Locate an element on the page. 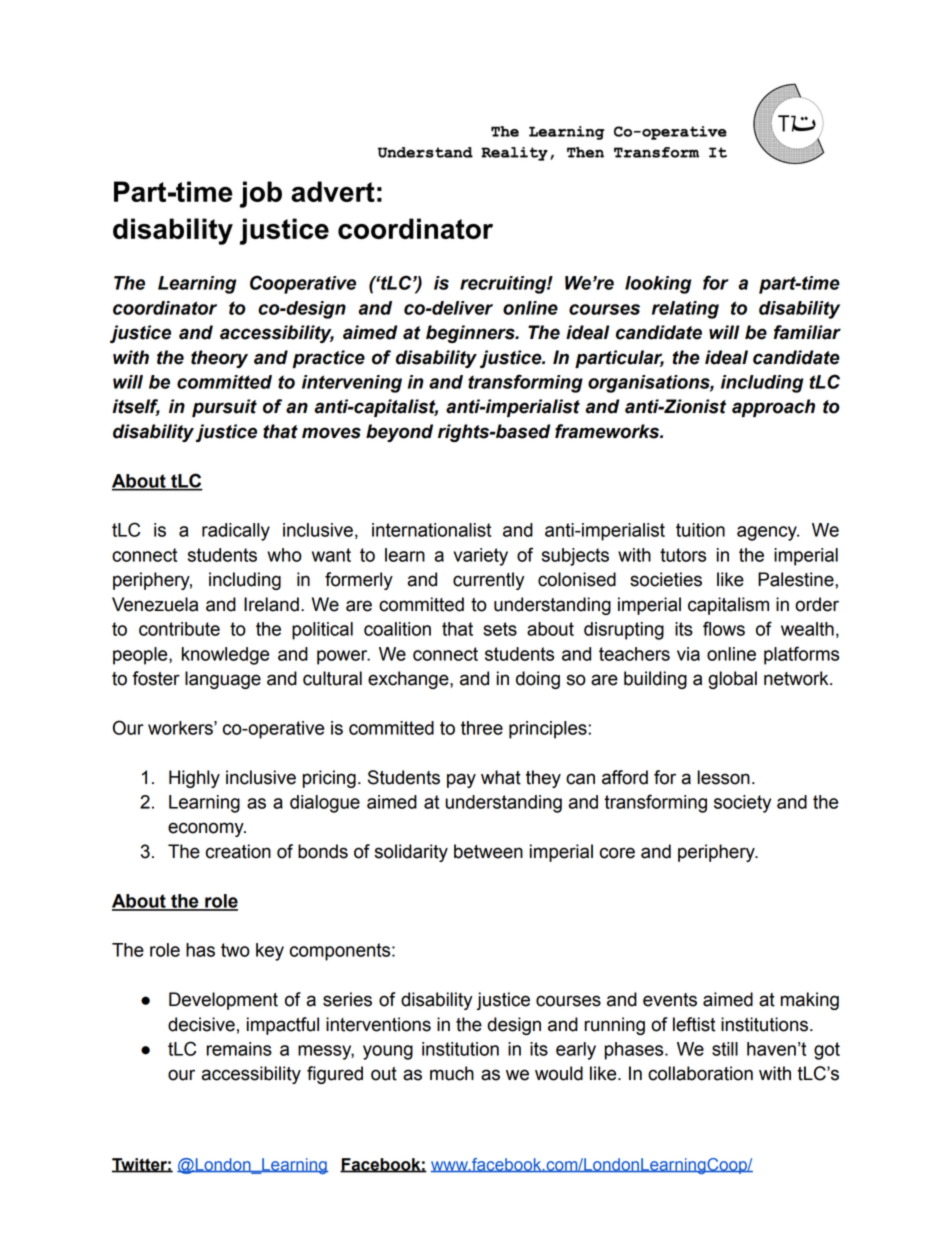 The width and height of the document is (952, 1233). job is located at coordinates (261, 194).
